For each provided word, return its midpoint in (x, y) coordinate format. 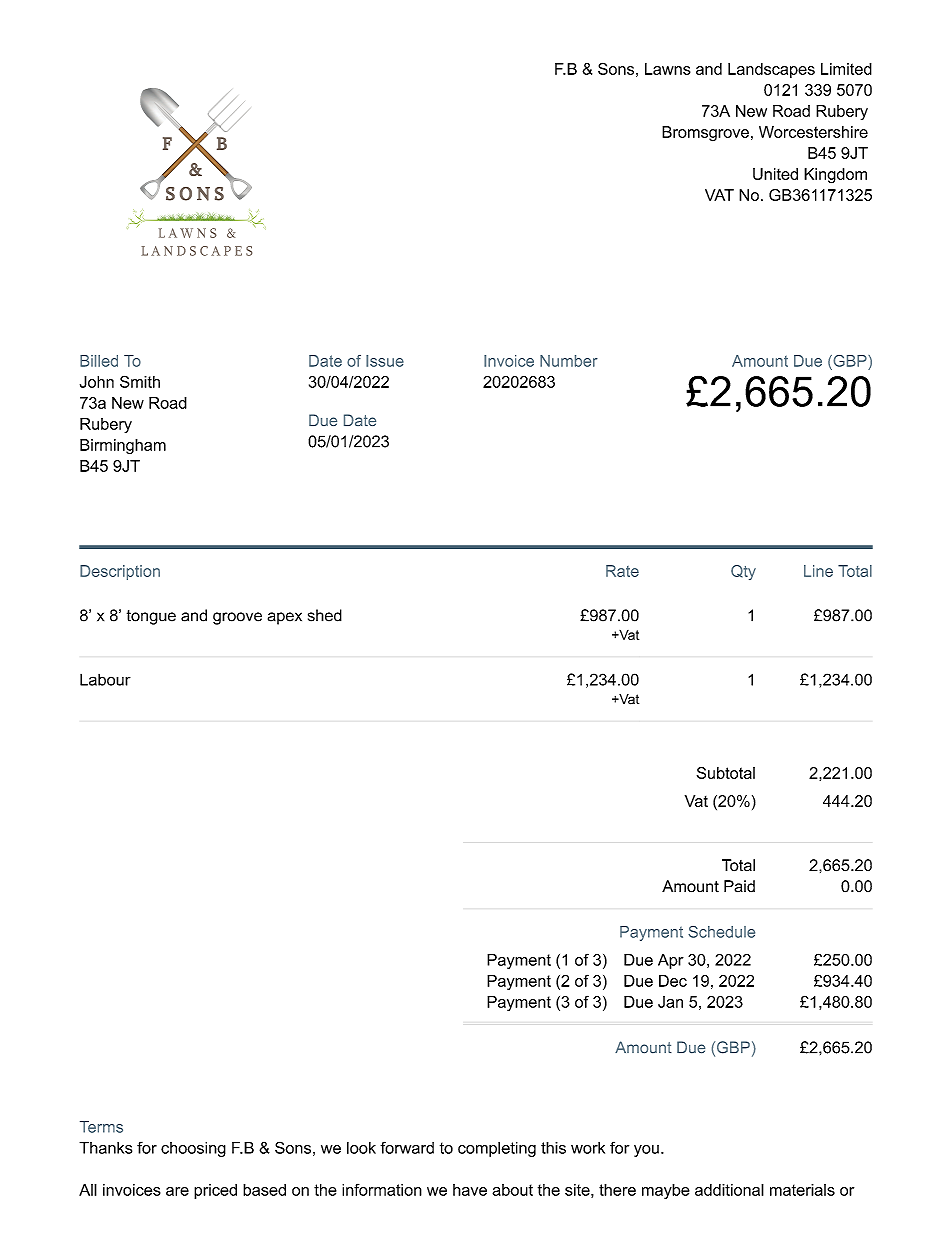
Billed (99, 361)
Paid (739, 886)
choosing (193, 1149)
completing (497, 1149)
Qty (743, 572)
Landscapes (771, 70)
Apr (671, 961)
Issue (385, 361)
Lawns (668, 69)
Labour (105, 679)
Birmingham (123, 446)
